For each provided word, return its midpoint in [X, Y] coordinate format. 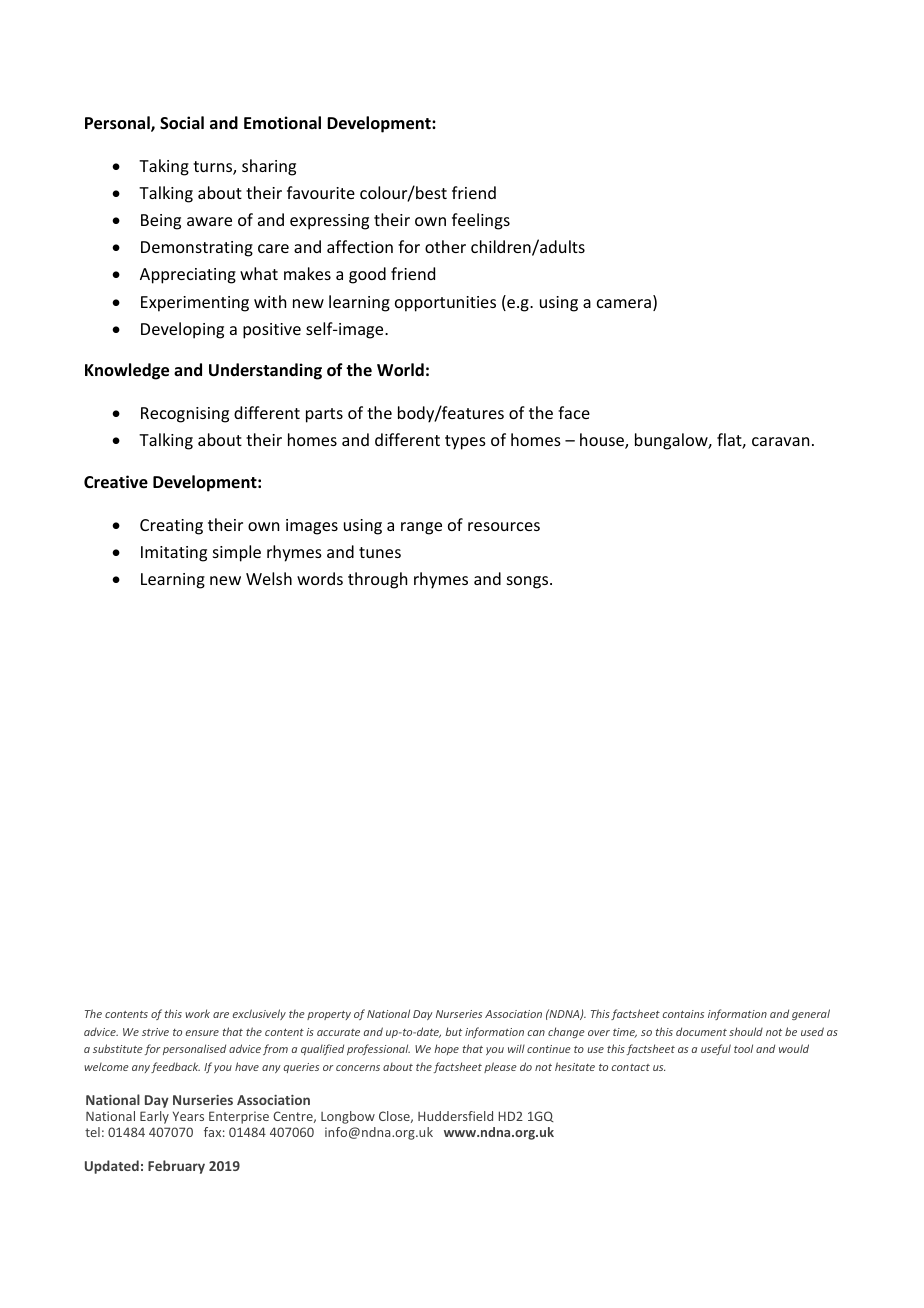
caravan [780, 441]
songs [529, 582]
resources [504, 526]
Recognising [185, 415]
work [197, 1013]
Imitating [174, 554]
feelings [481, 221]
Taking [164, 167]
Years [188, 1116]
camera [624, 303]
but [453, 1031]
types [465, 442]
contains [683, 1014]
